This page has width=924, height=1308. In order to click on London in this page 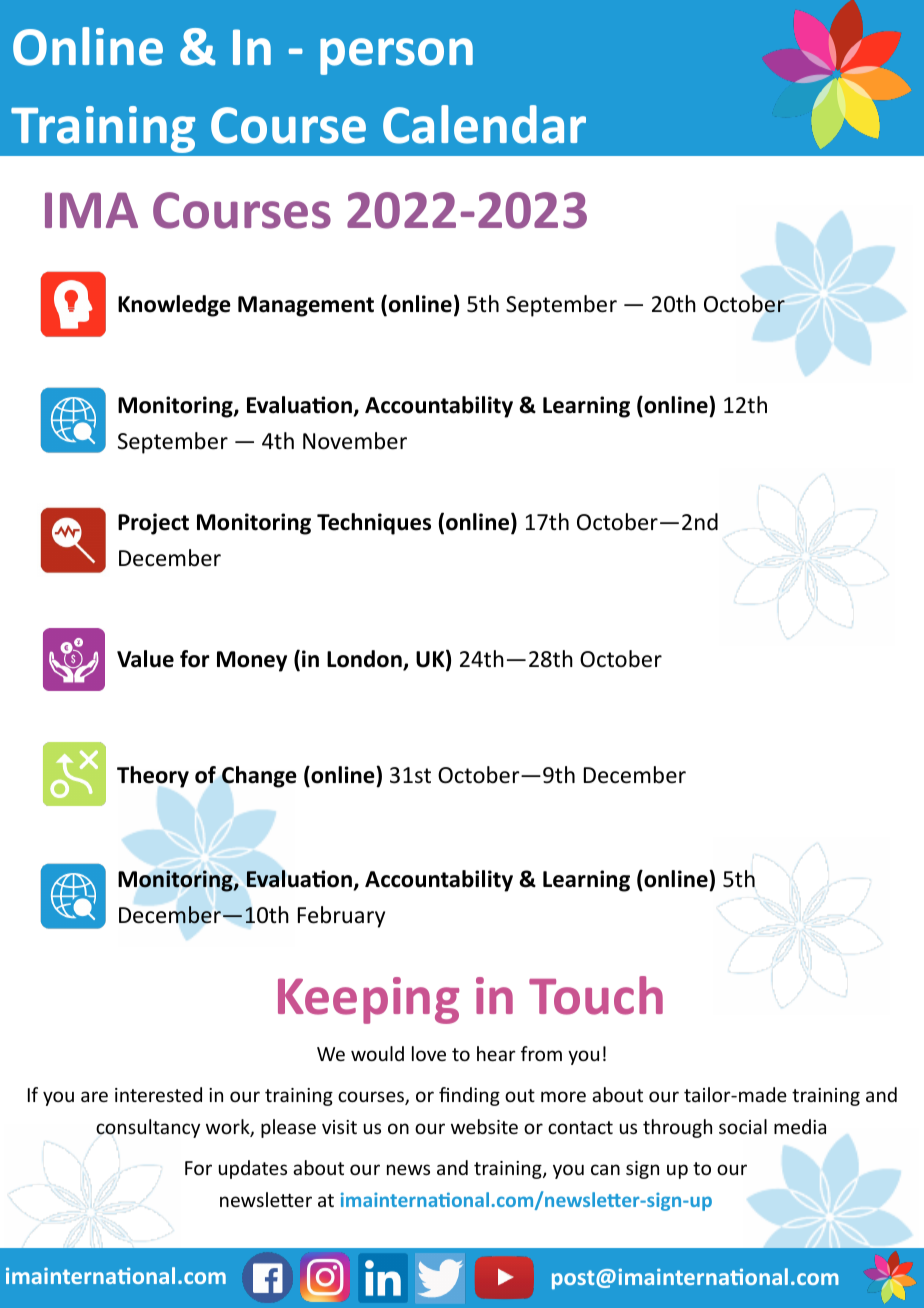, I will do `click(365, 660)`.
